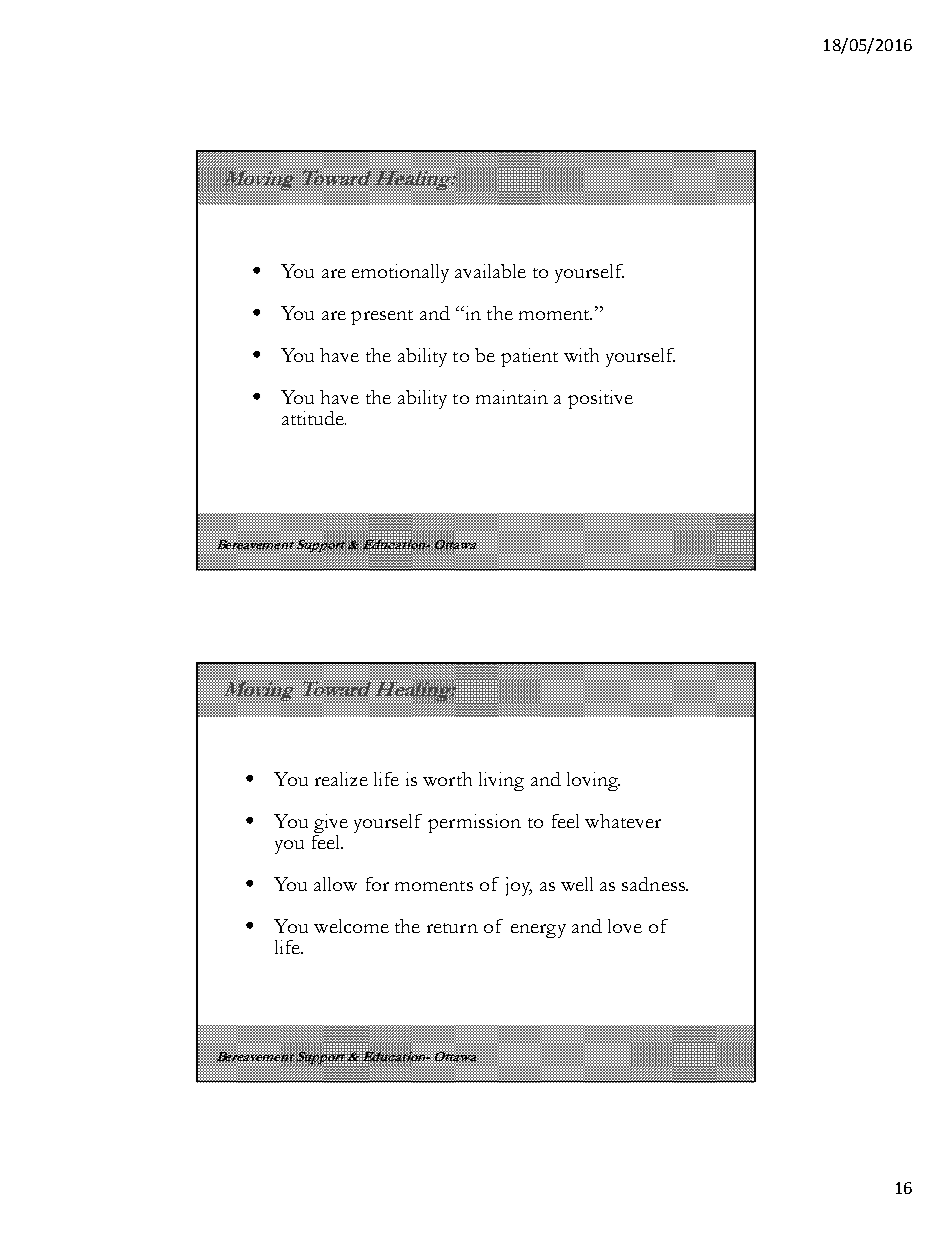 This page has width=952, height=1233. Describe the element at coordinates (351, 926) in the page. I see `welcome` at that location.
